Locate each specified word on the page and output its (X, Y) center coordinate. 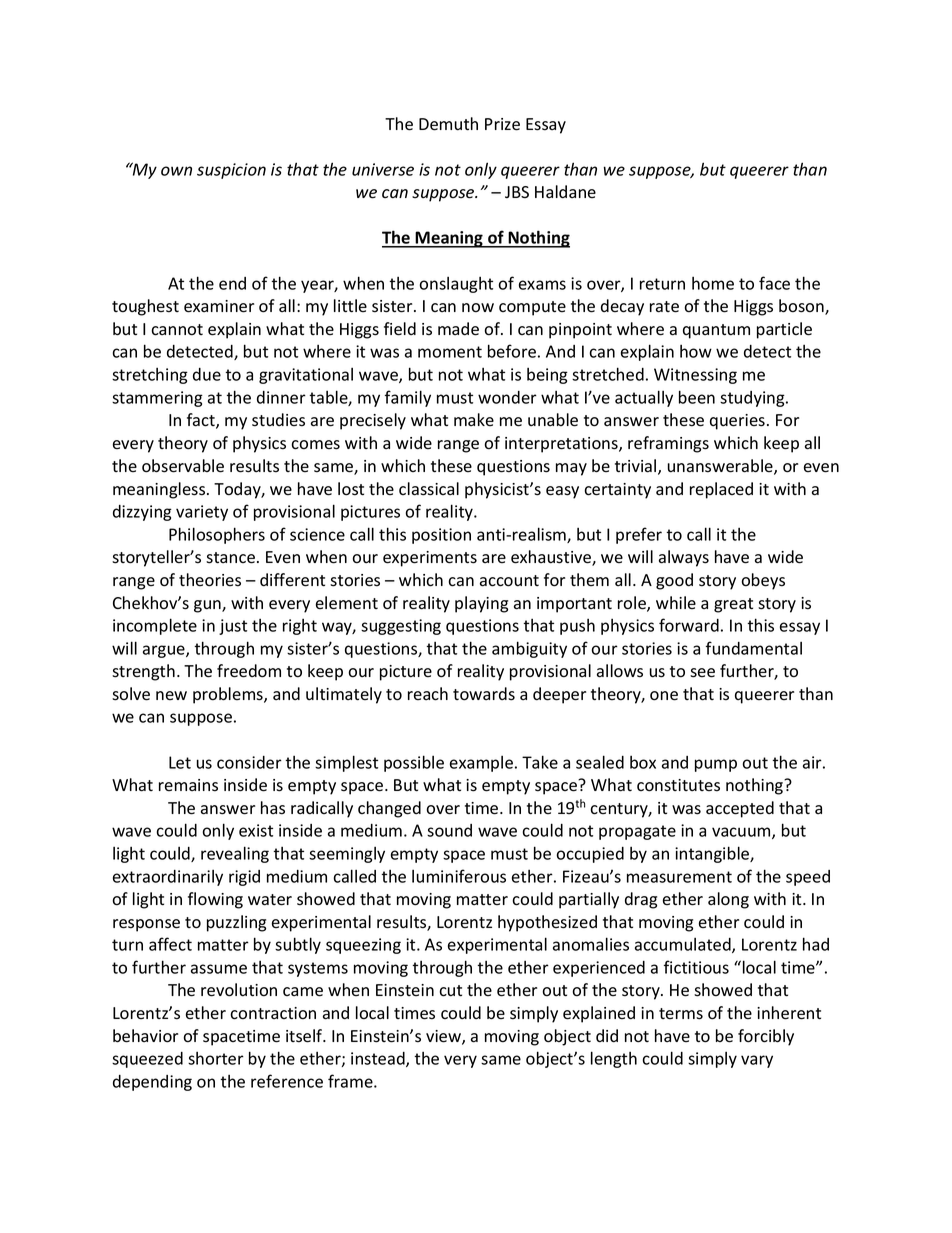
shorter (216, 1058)
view (444, 1037)
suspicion (231, 171)
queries (737, 422)
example (481, 764)
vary (757, 1061)
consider (249, 762)
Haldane (565, 191)
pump (716, 765)
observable (183, 466)
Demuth (448, 124)
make (474, 419)
